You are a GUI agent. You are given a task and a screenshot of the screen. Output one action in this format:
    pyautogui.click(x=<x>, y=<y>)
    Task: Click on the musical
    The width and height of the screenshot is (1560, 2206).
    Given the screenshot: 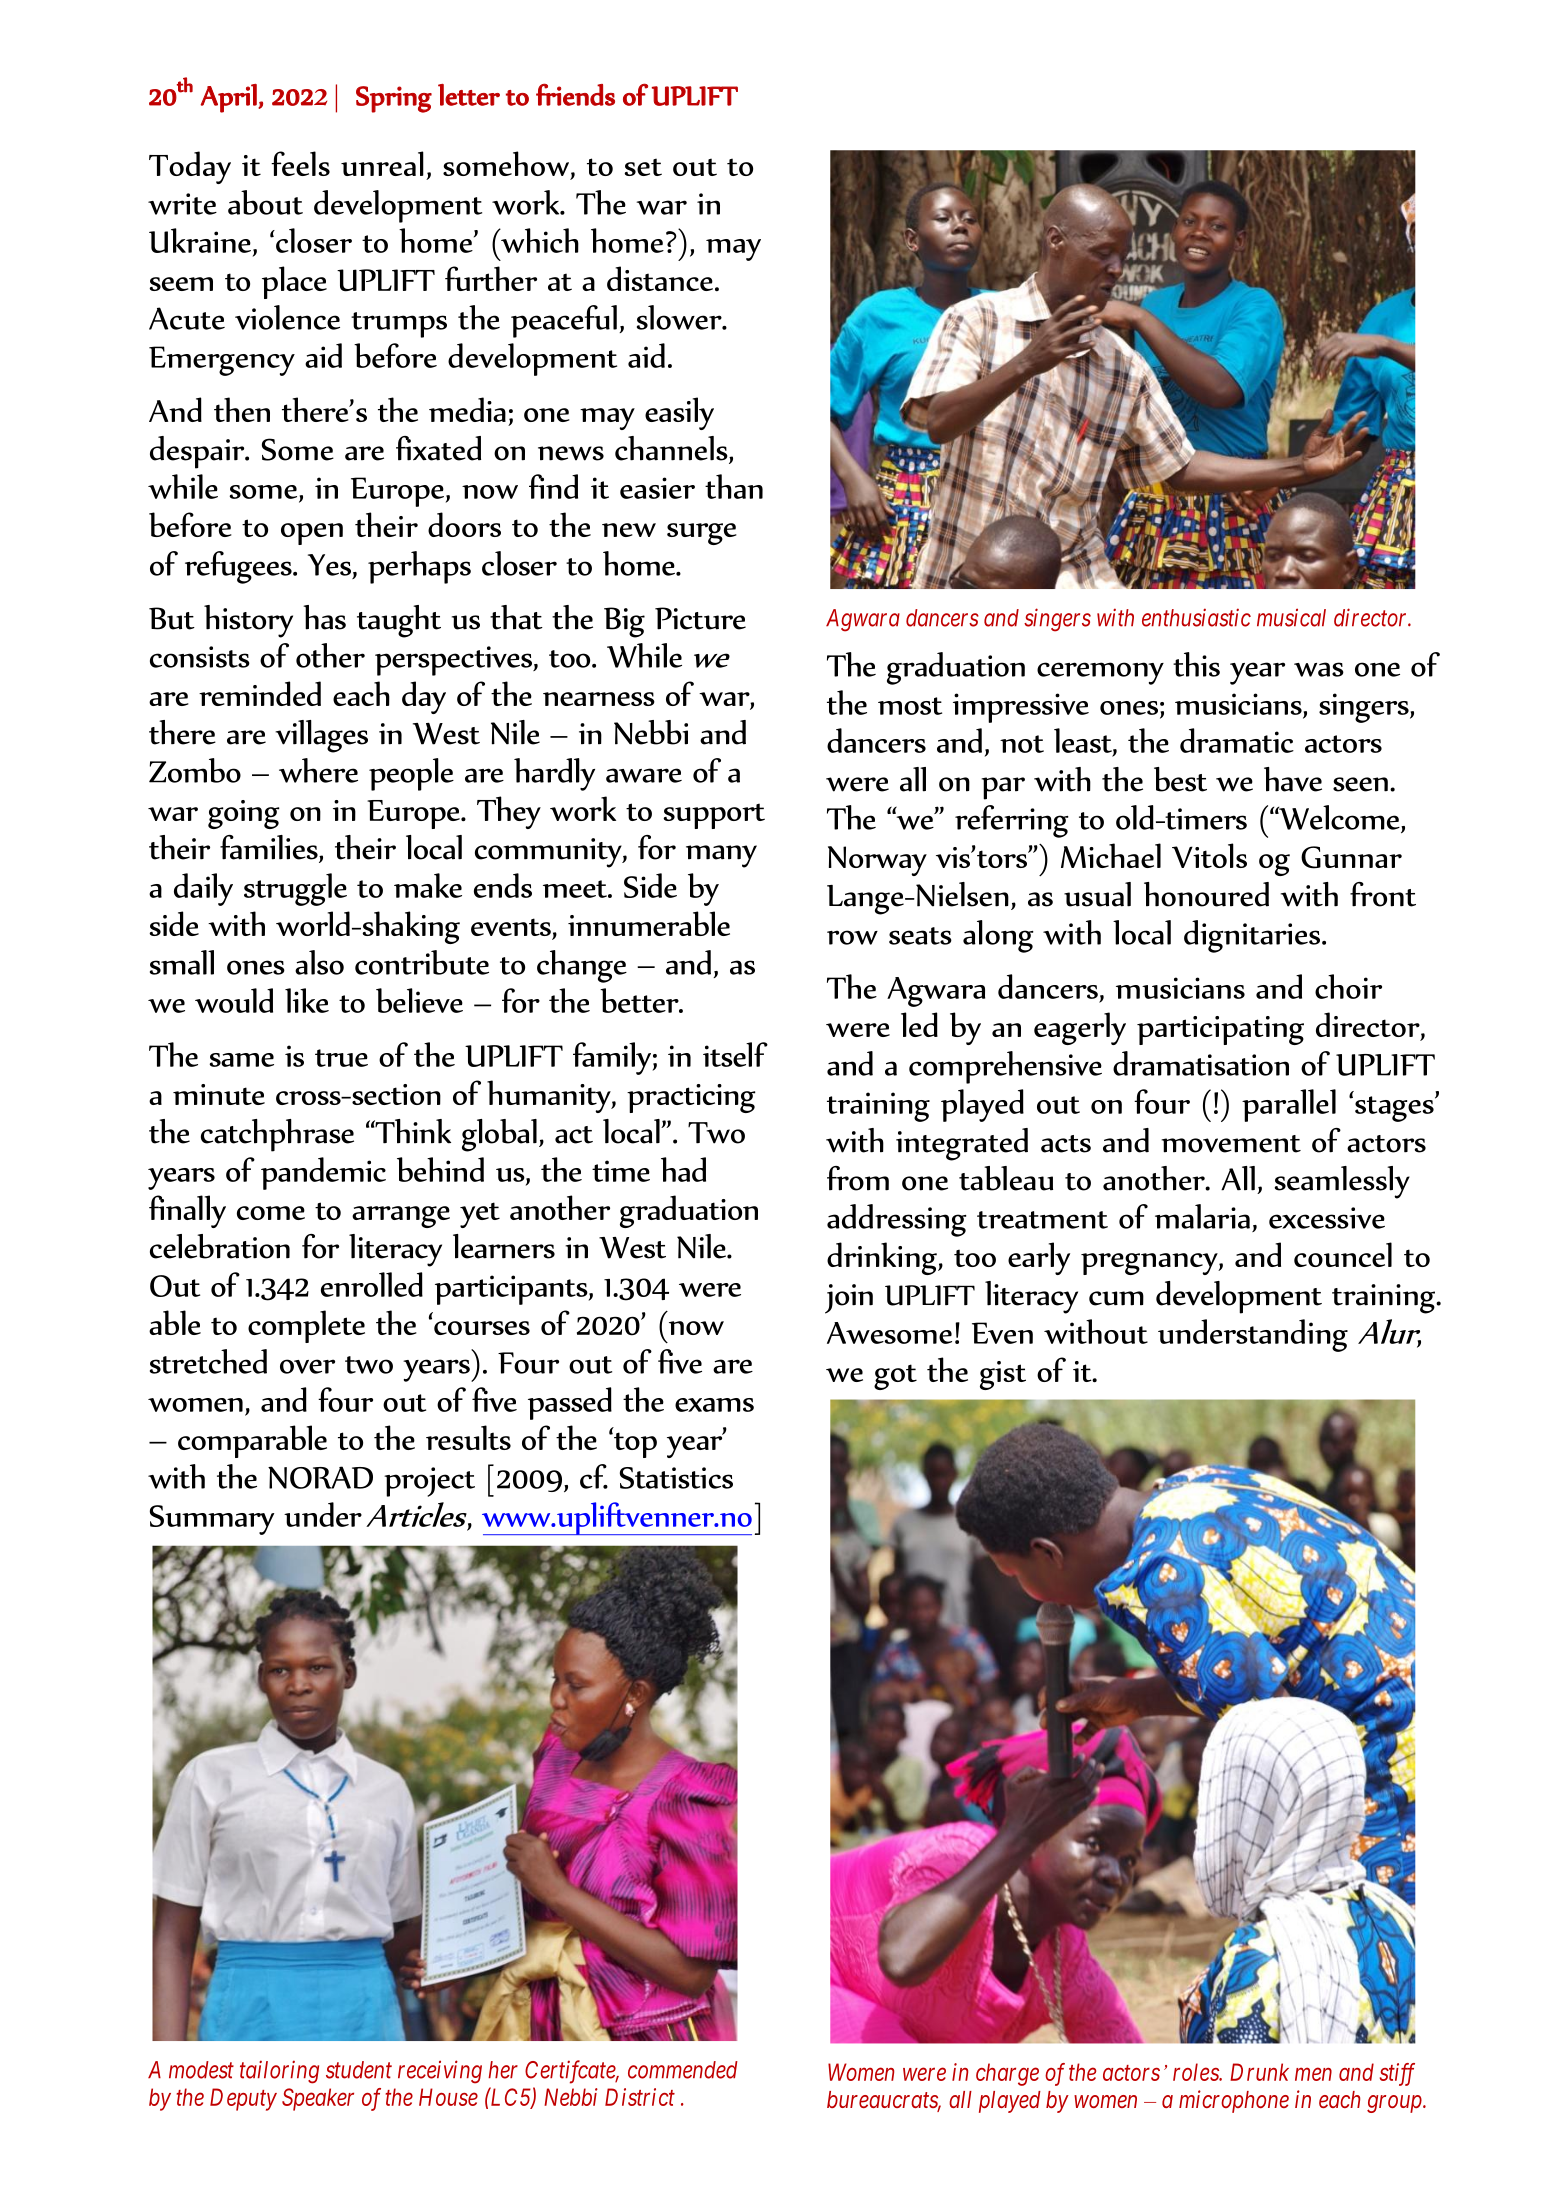 What is the action you would take?
    pyautogui.click(x=1291, y=617)
